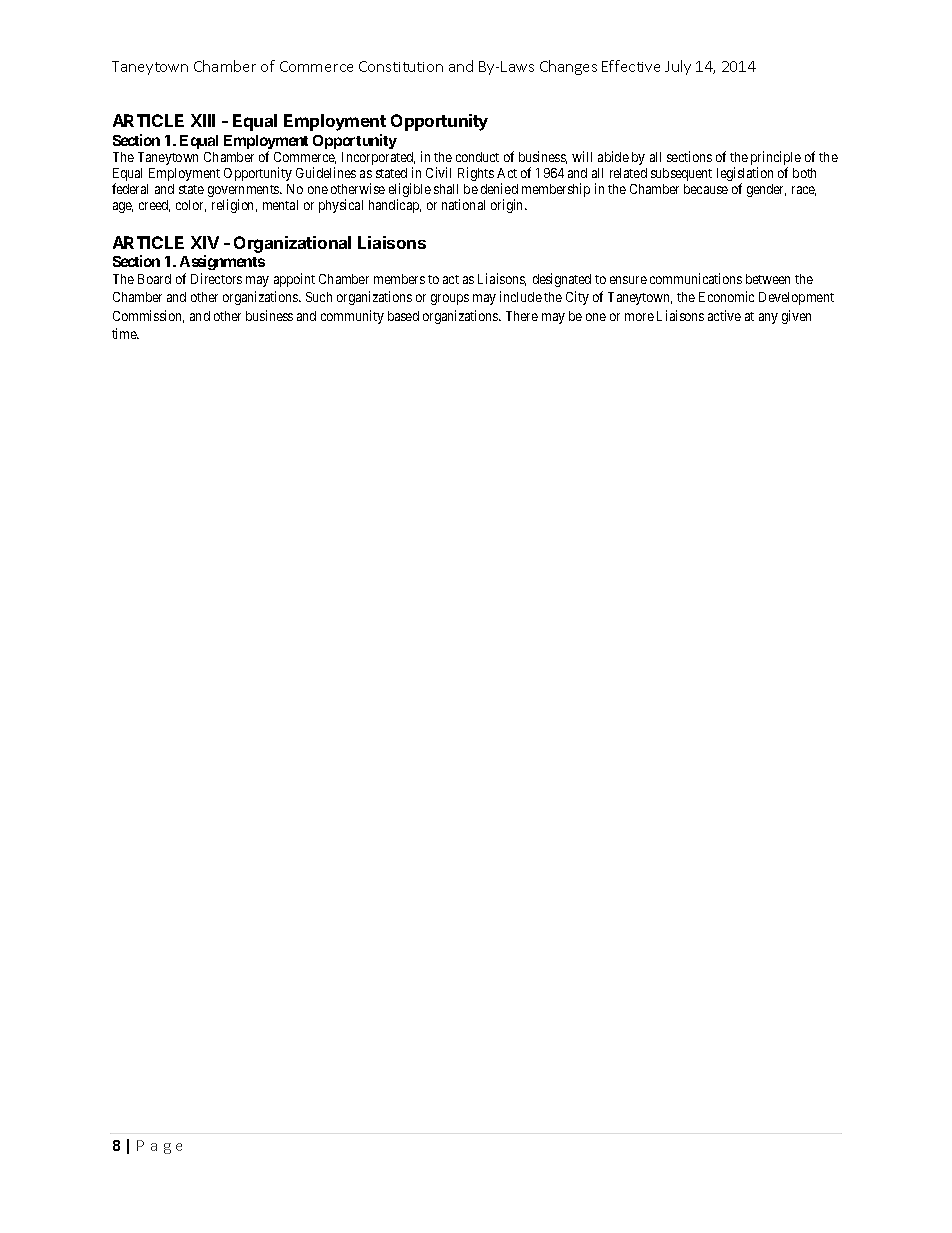  I want to click on XIV, so click(205, 242).
